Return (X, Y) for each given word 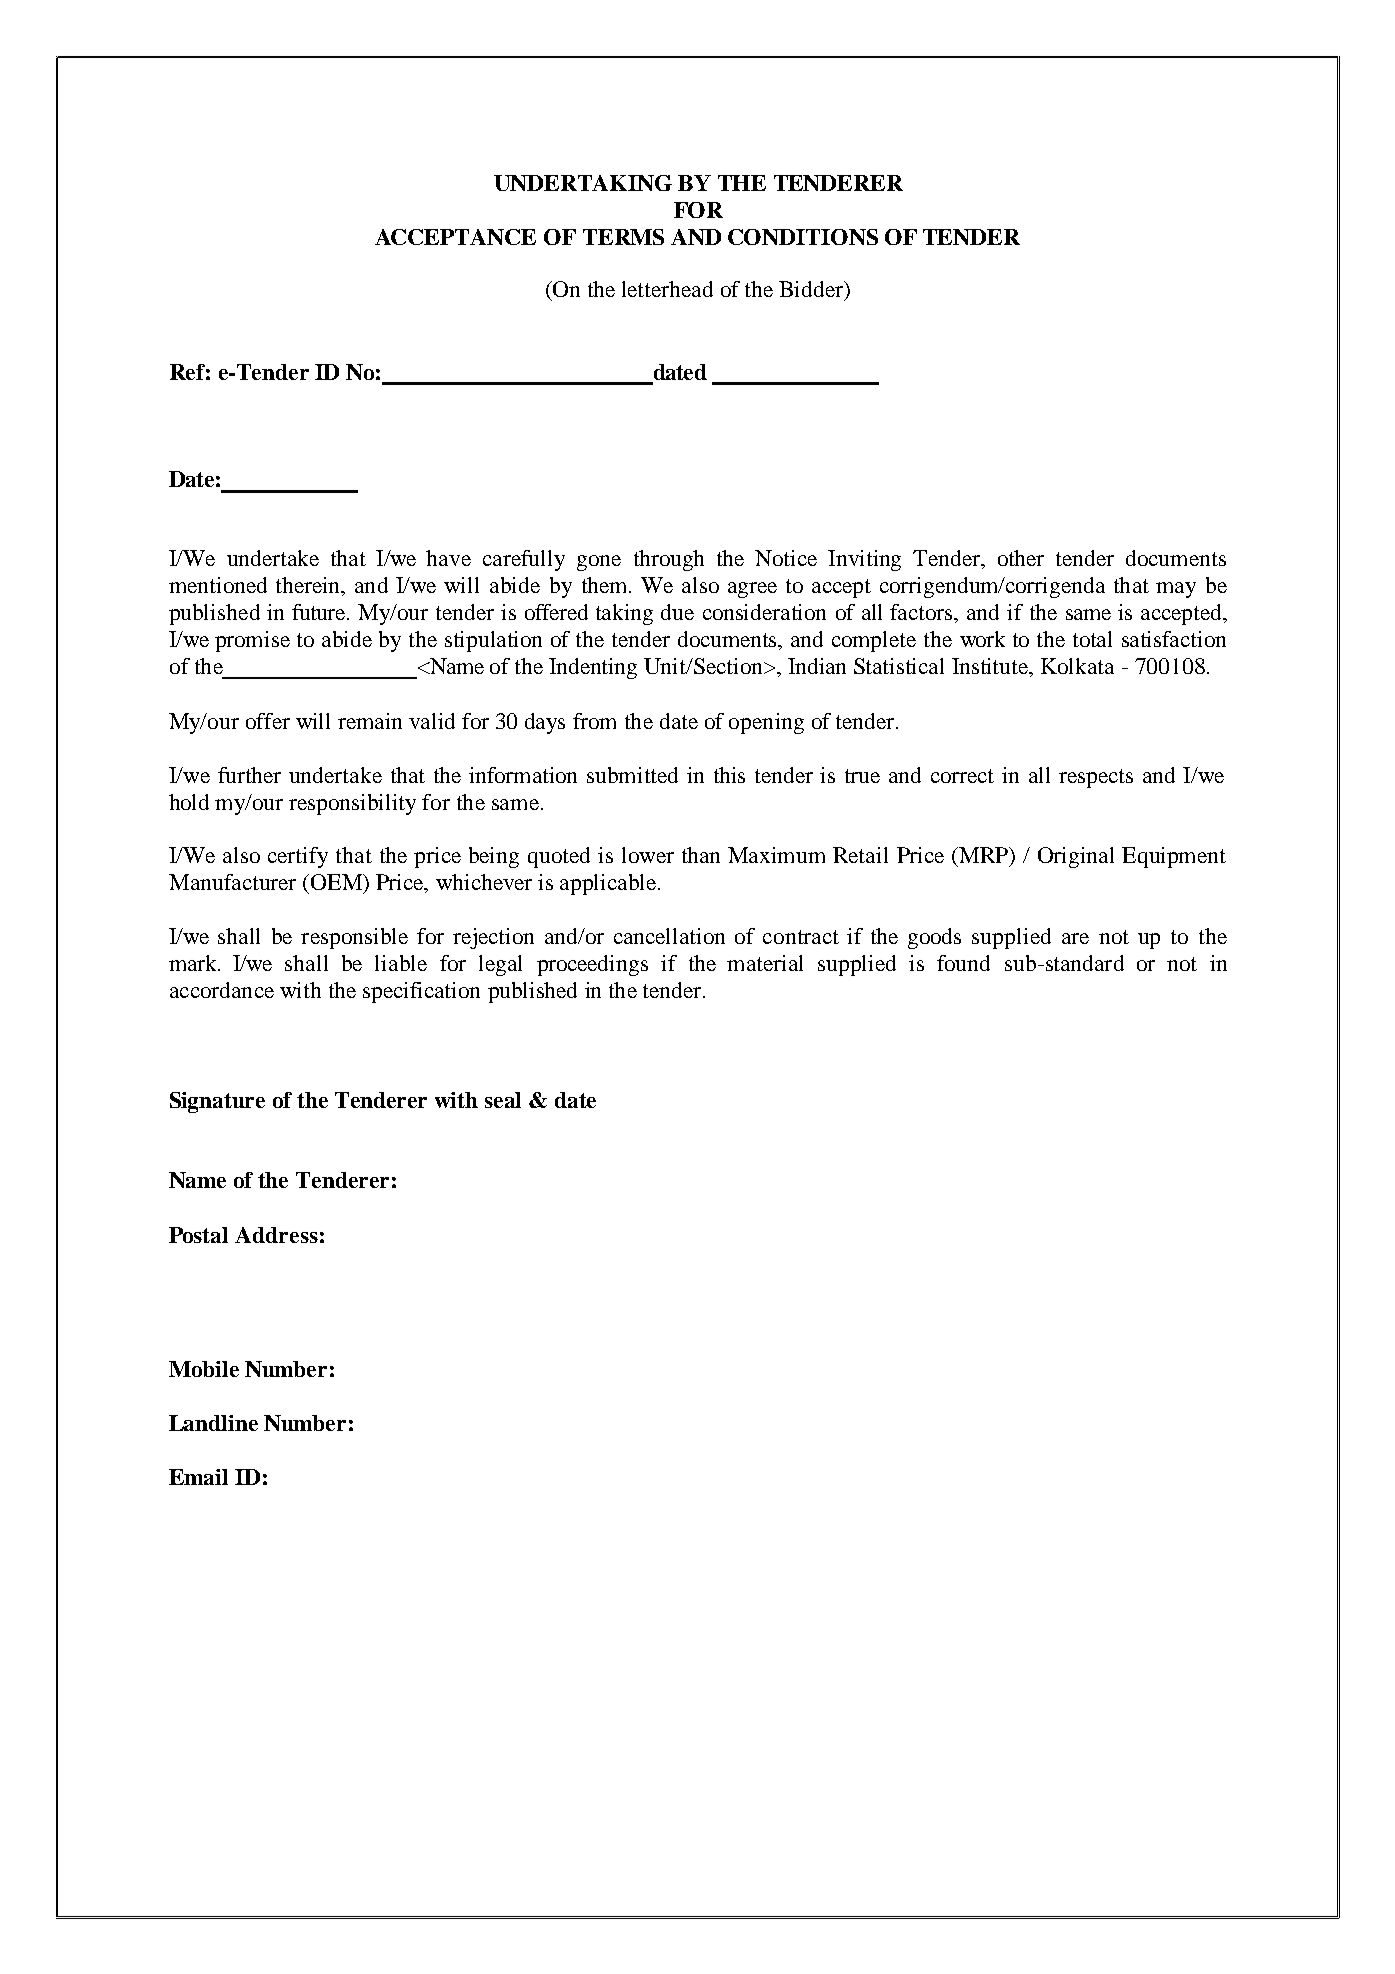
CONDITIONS (803, 237)
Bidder (812, 289)
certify (298, 857)
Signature (217, 1102)
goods (934, 938)
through (669, 560)
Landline (213, 1423)
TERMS (623, 237)
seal (503, 1100)
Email (198, 1477)
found (963, 963)
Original (1076, 857)
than (701, 855)
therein (309, 586)
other (1021, 558)
